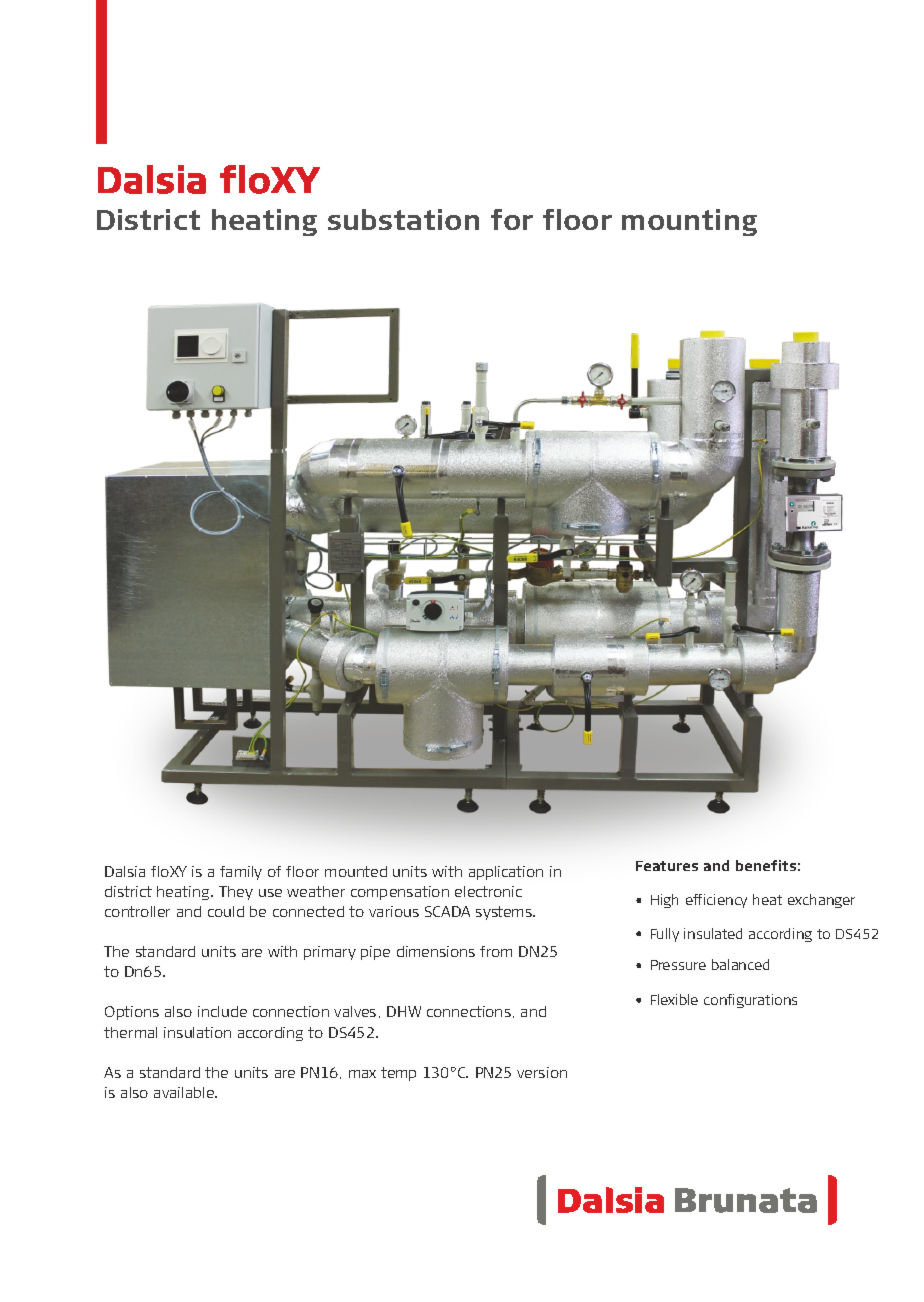 The width and height of the page is (924, 1302). I want to click on substation, so click(403, 219).
